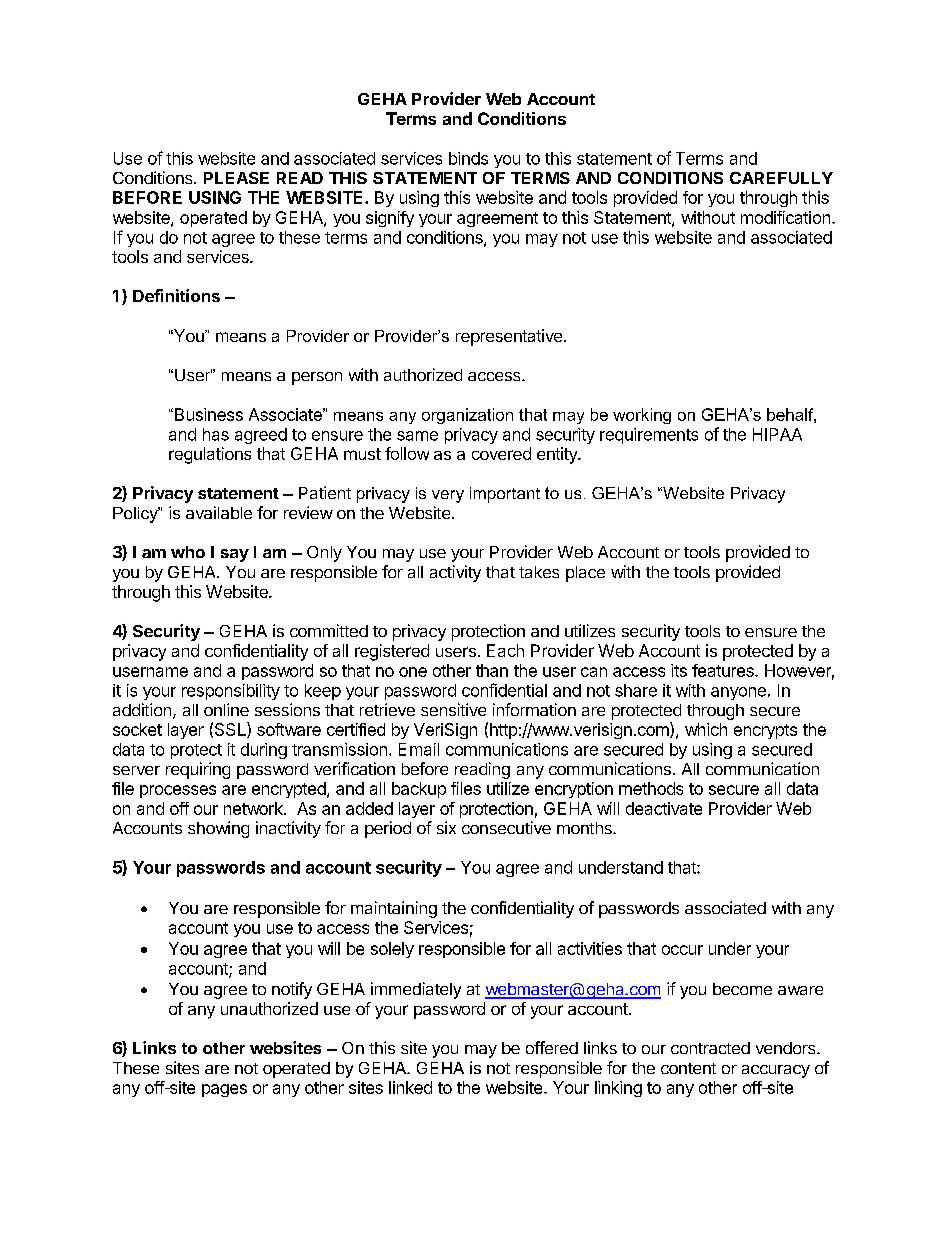 The image size is (952, 1233). Describe the element at coordinates (236, 178) in the image. I see `PLEASE` at that location.
